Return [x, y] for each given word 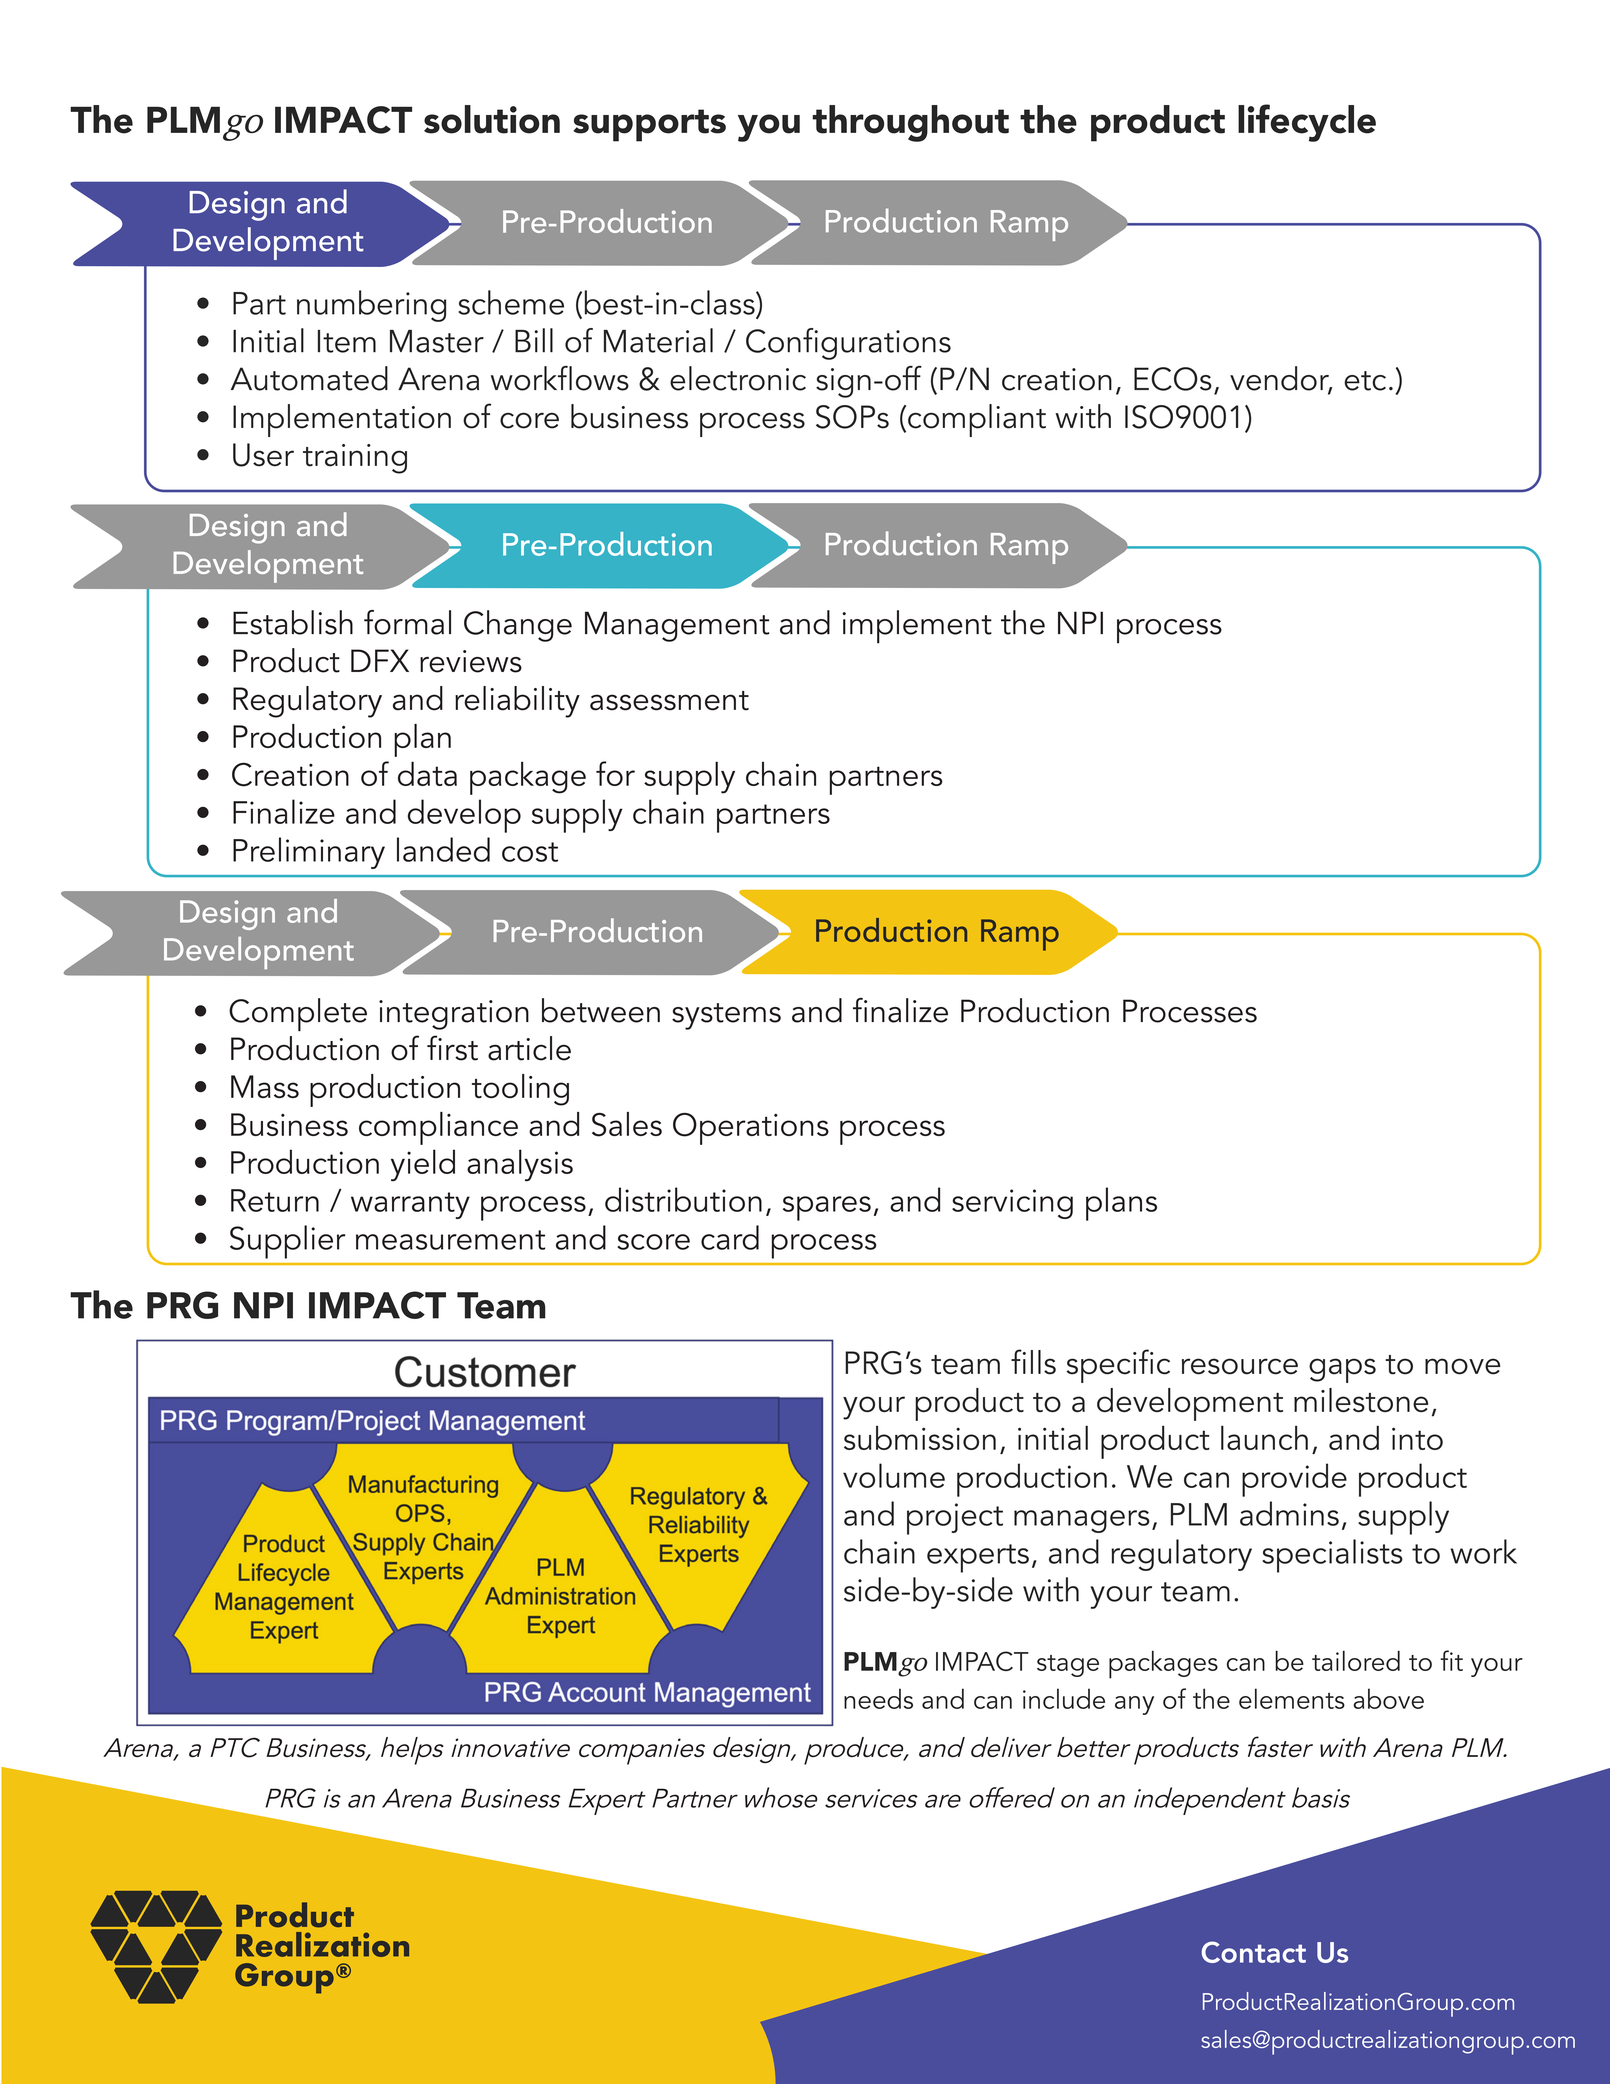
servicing [1012, 1204]
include [1064, 1698]
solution [492, 119]
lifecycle [1307, 123]
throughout [910, 123]
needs [878, 1698]
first [452, 1048]
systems [726, 1016]
